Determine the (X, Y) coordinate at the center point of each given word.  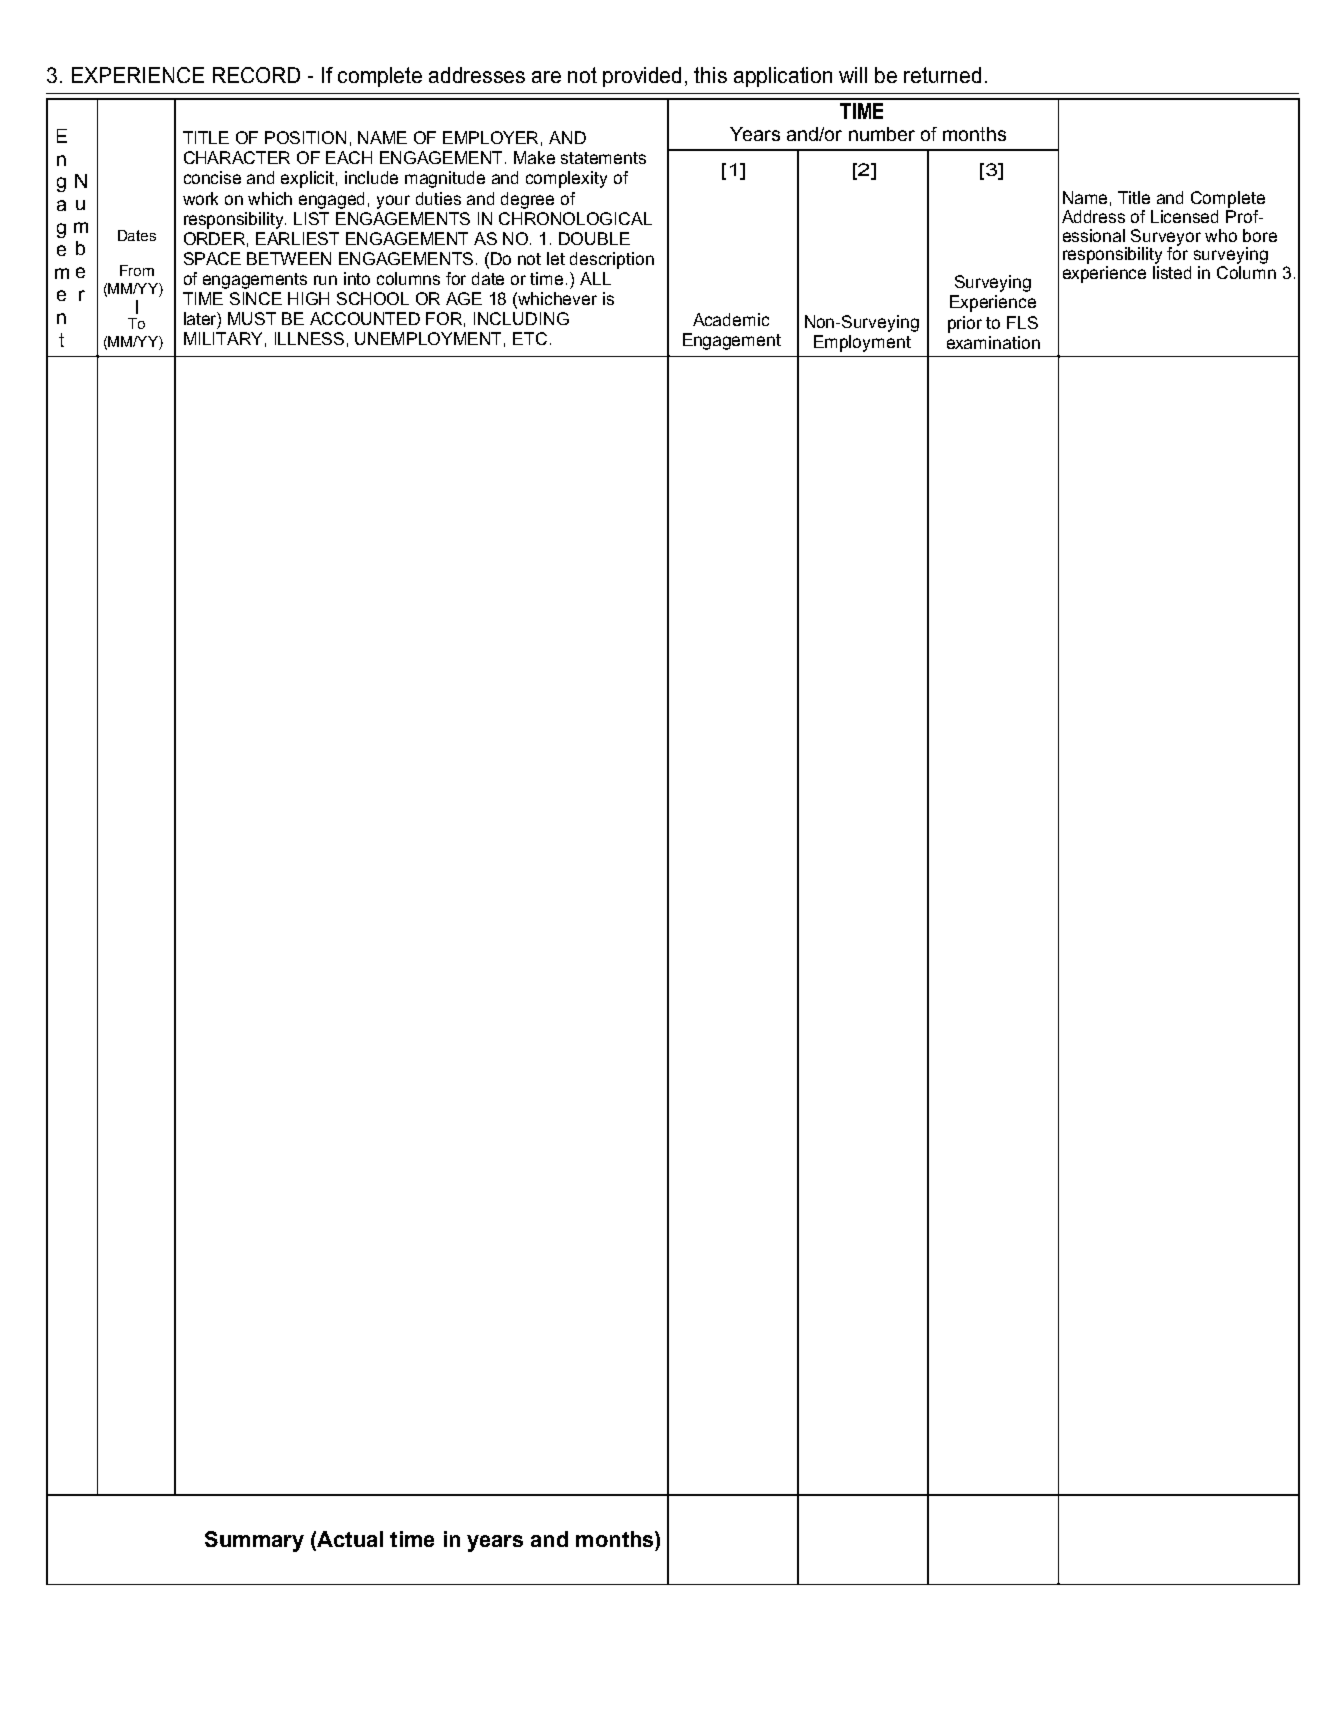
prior (965, 324)
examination (993, 342)
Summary (254, 1541)
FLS (1022, 322)
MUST (252, 318)
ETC (530, 338)
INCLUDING (521, 318)
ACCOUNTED (365, 318)
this (710, 75)
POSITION (305, 137)
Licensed (1184, 216)
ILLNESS (309, 338)
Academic (731, 319)
